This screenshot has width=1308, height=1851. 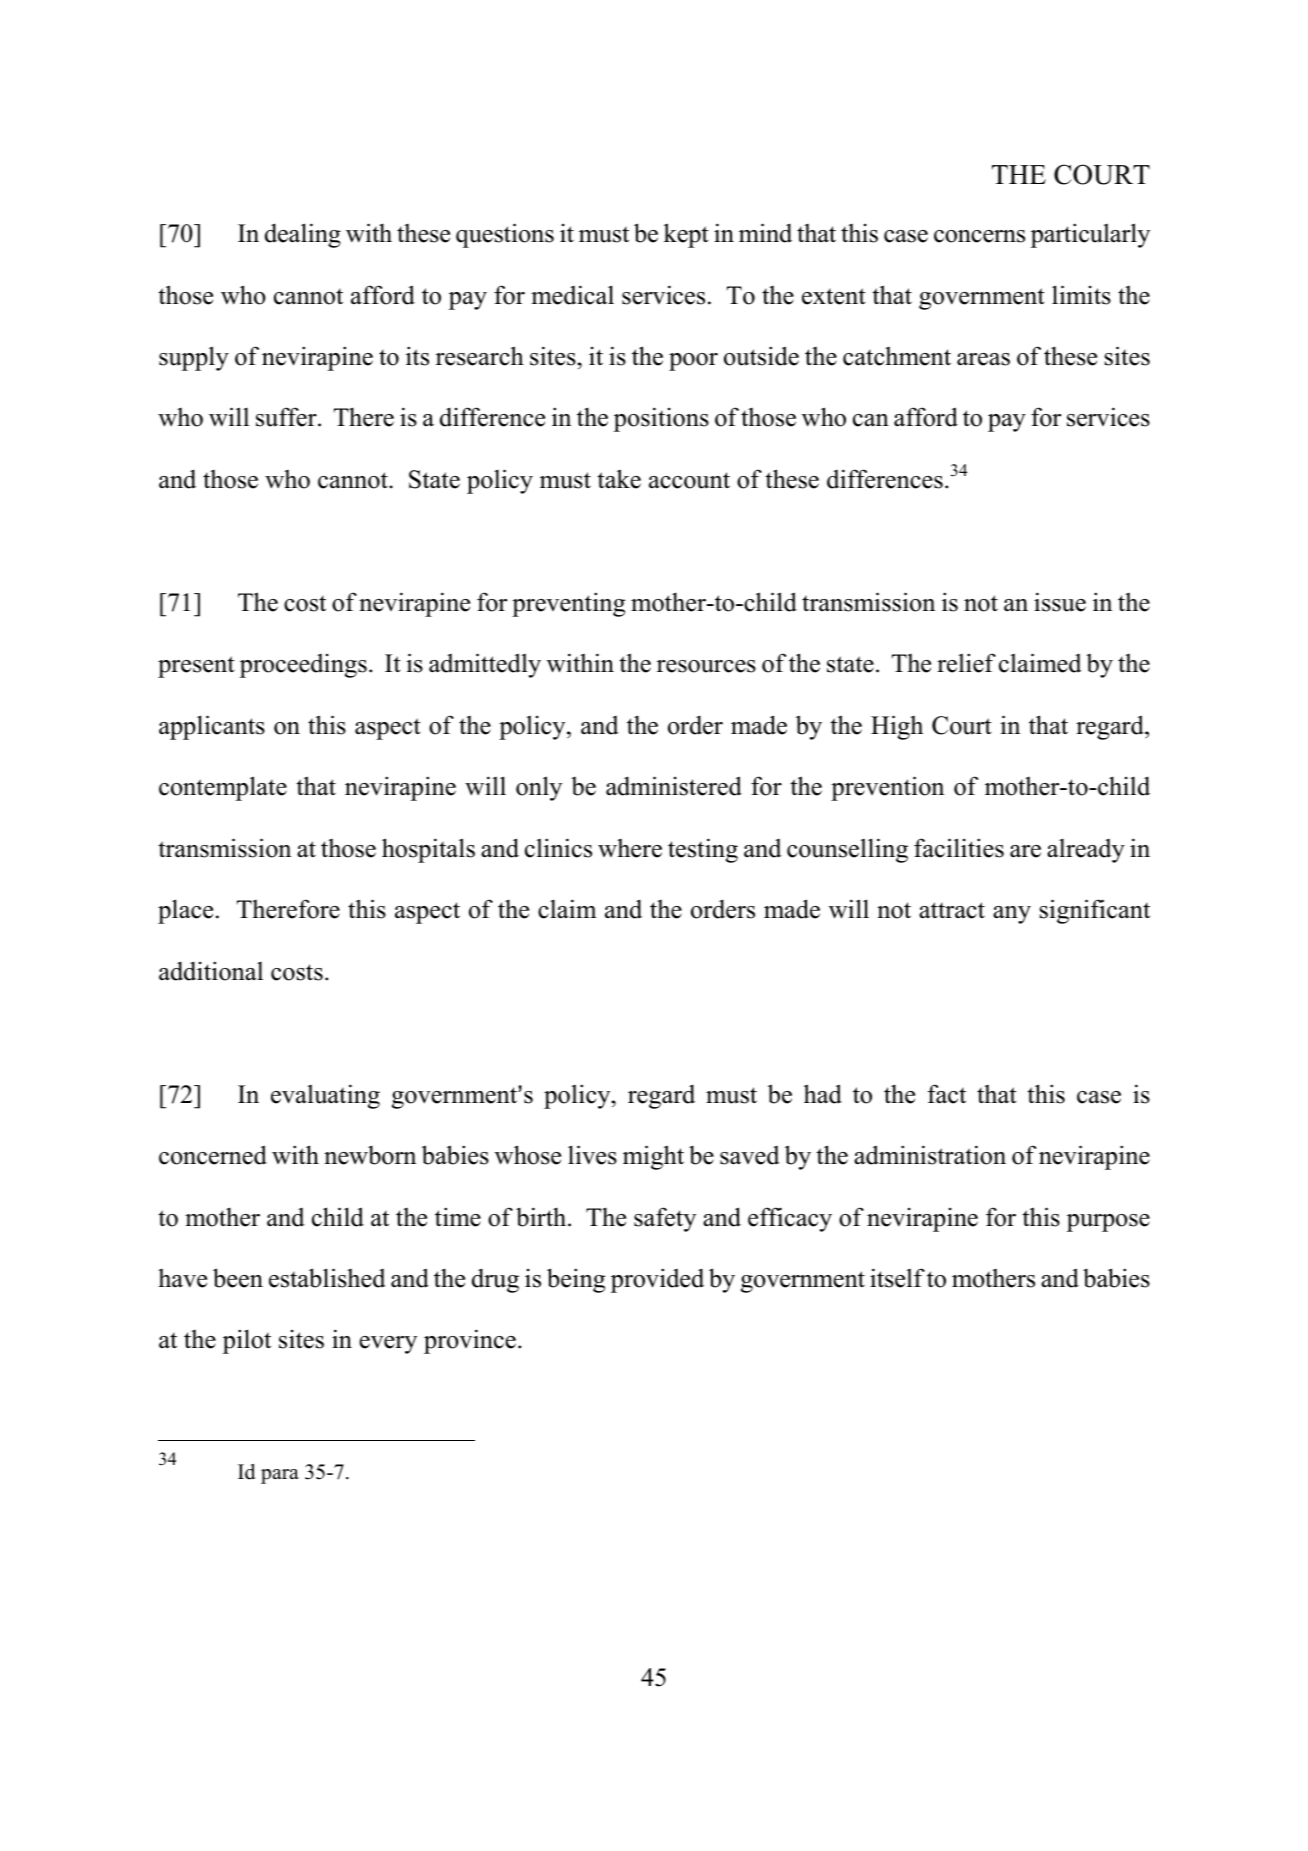 What do you see at coordinates (470, 1341) in the screenshot?
I see `province` at bounding box center [470, 1341].
